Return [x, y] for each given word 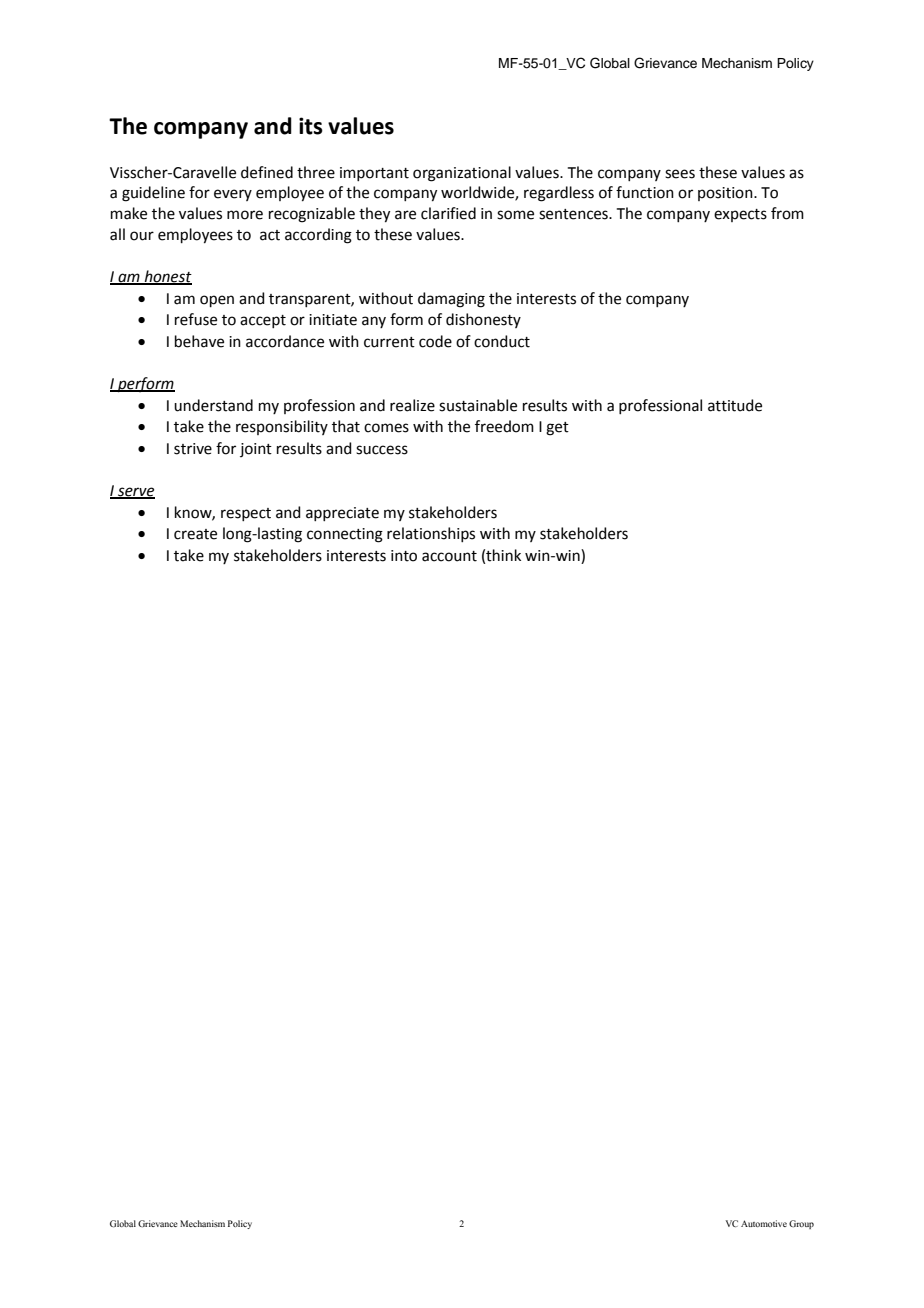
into [404, 556]
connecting [345, 535]
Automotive [764, 1223]
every [233, 195]
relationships [431, 534]
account [449, 556]
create [195, 534]
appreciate [342, 514]
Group [801, 1224]
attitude [735, 405]
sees [680, 174]
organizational [462, 174]
